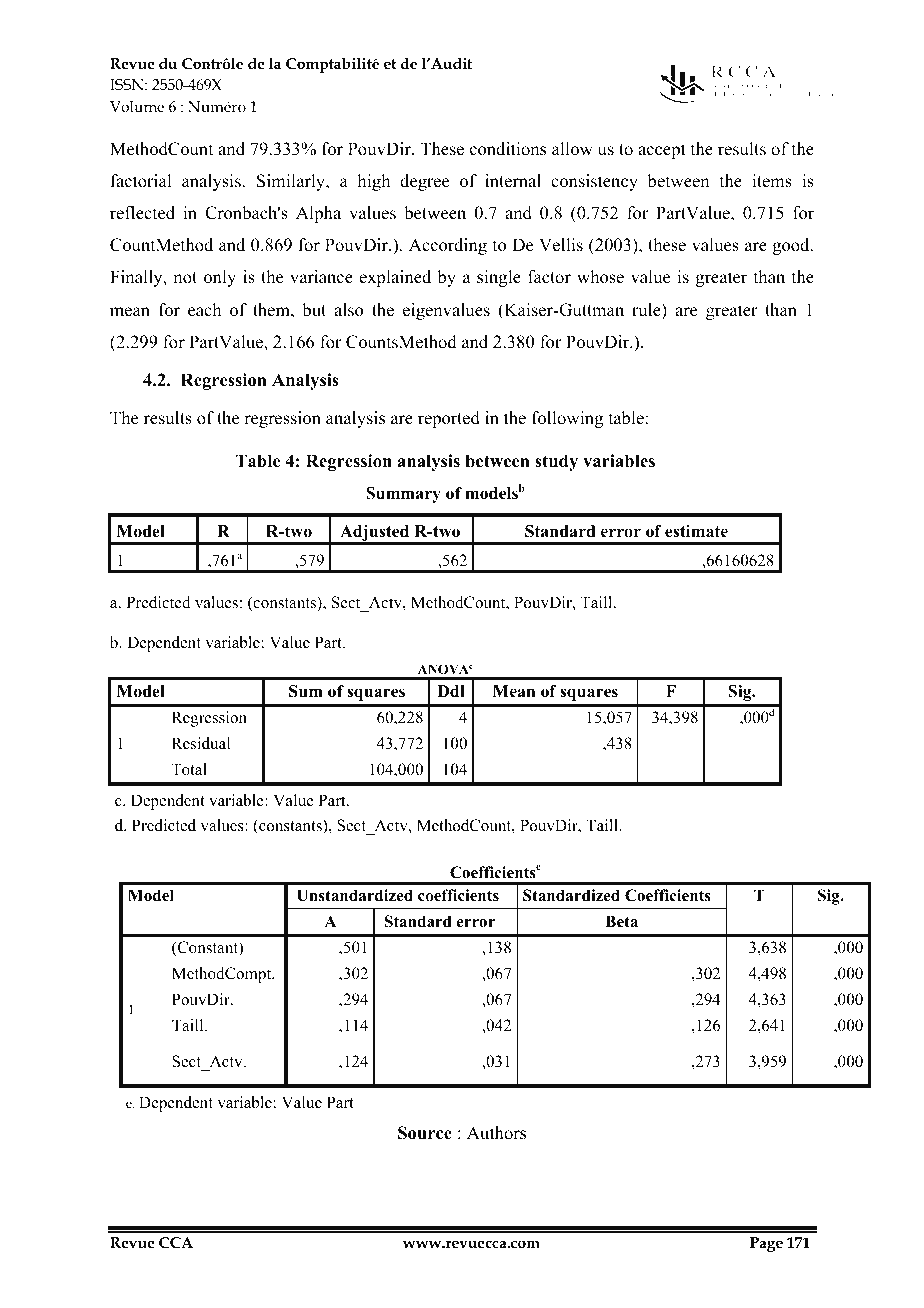  I want to click on estimate, so click(696, 531).
